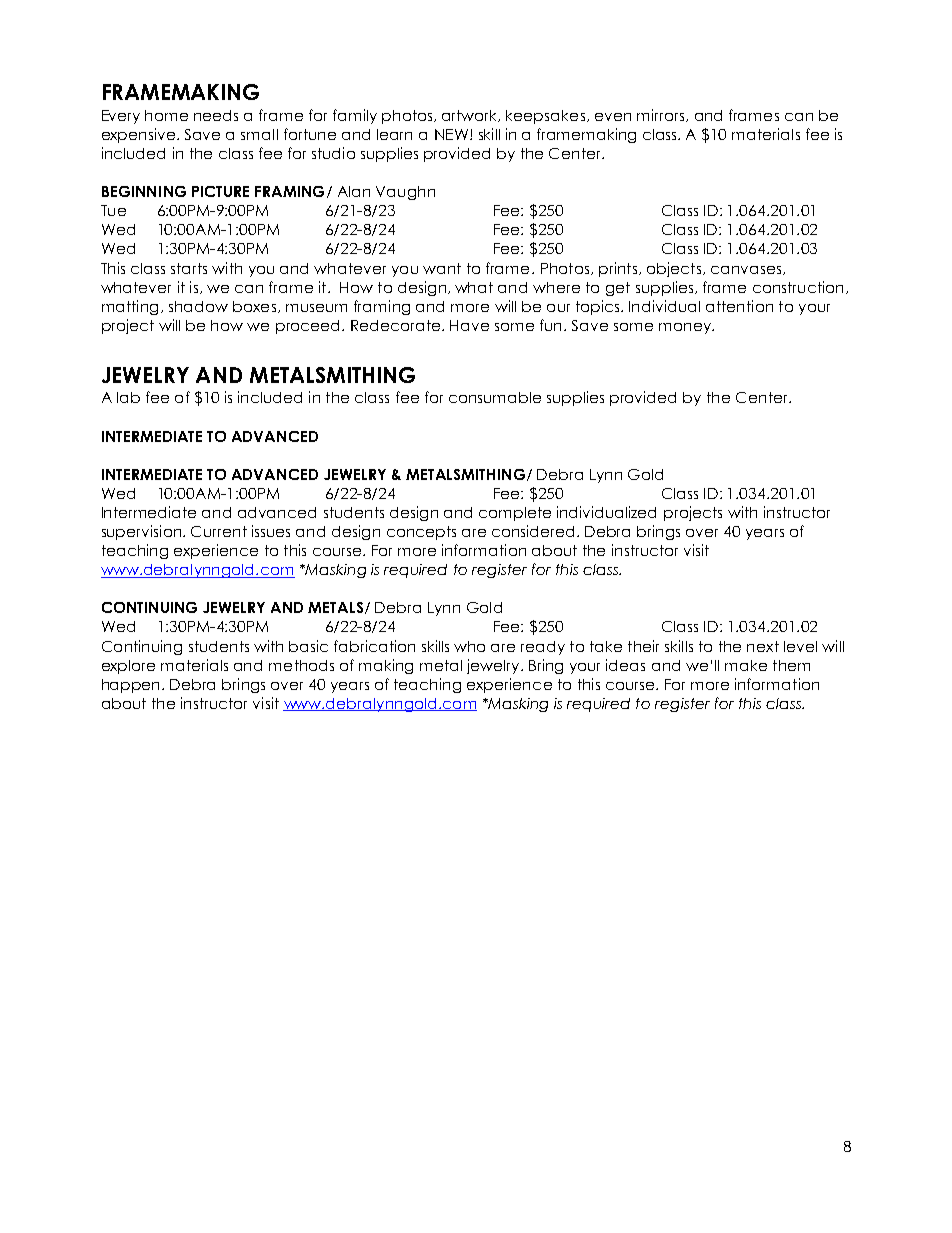 This screenshot has height=1233, width=952. What do you see at coordinates (613, 117) in the screenshot?
I see `even` at bounding box center [613, 117].
